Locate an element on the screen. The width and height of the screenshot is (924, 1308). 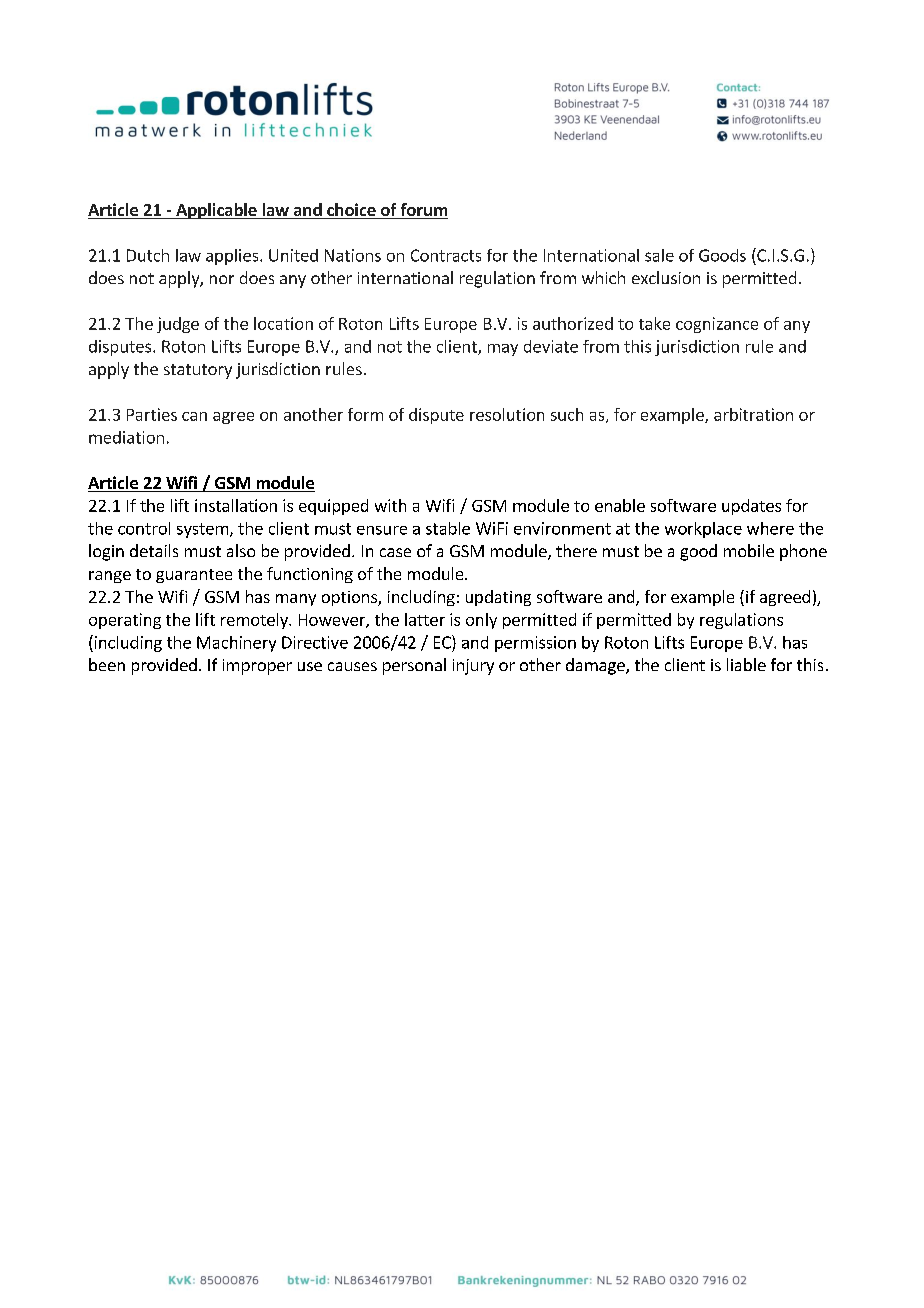
installation is located at coordinates (236, 505).
